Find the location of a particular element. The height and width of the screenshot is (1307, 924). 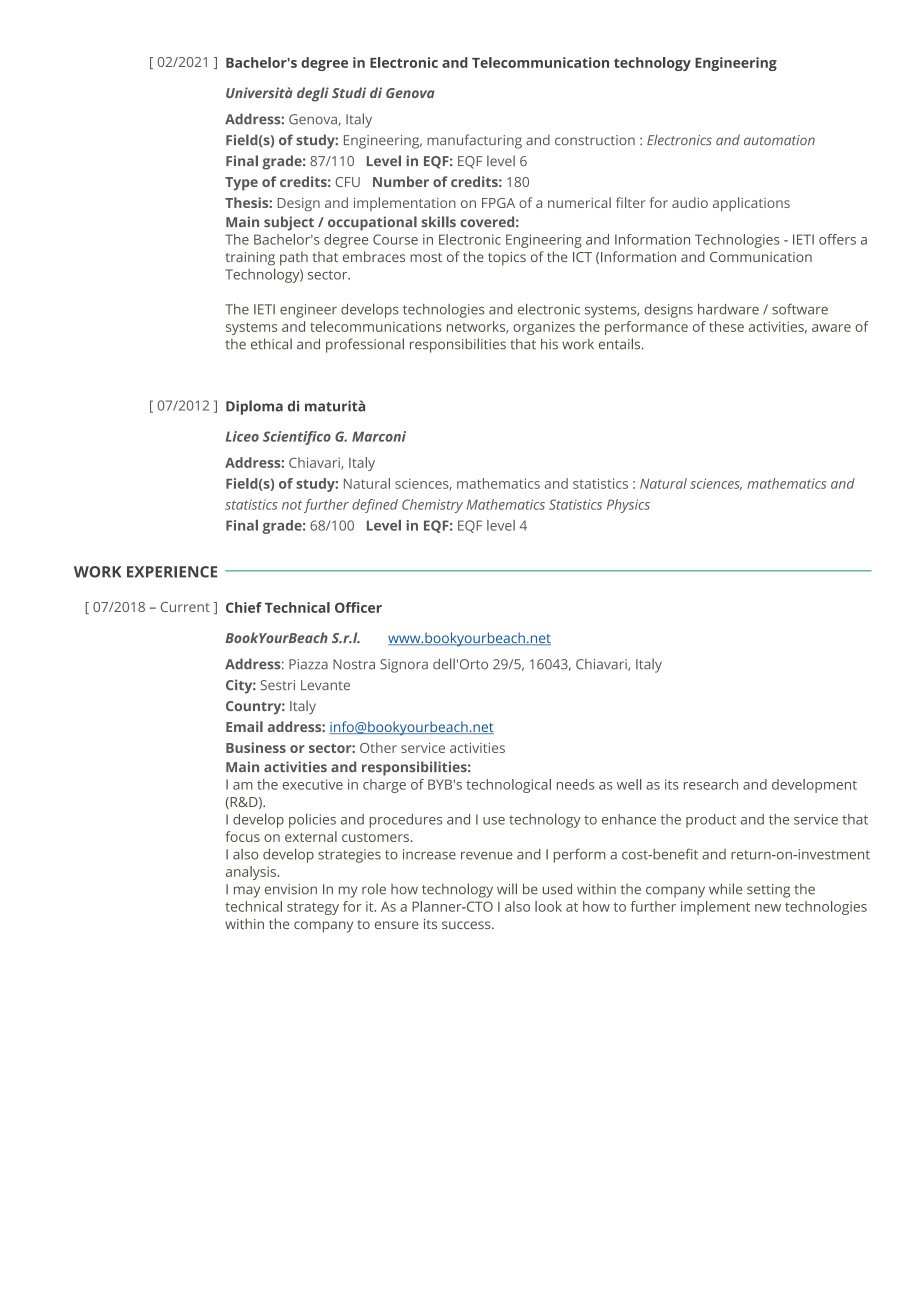

will is located at coordinates (507, 888).
